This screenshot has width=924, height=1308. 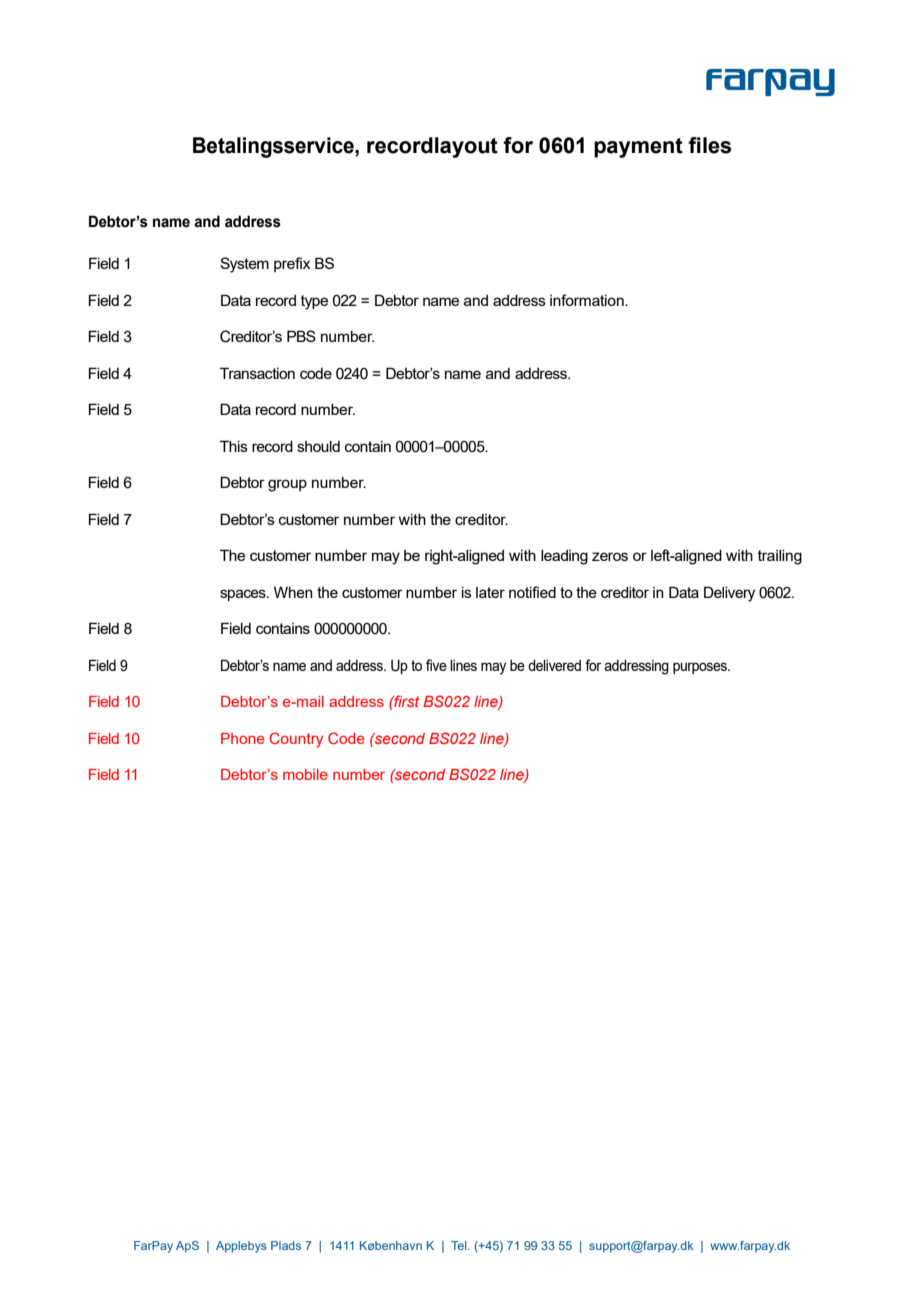 What do you see at coordinates (296, 740) in the screenshot?
I see `Country` at bounding box center [296, 740].
